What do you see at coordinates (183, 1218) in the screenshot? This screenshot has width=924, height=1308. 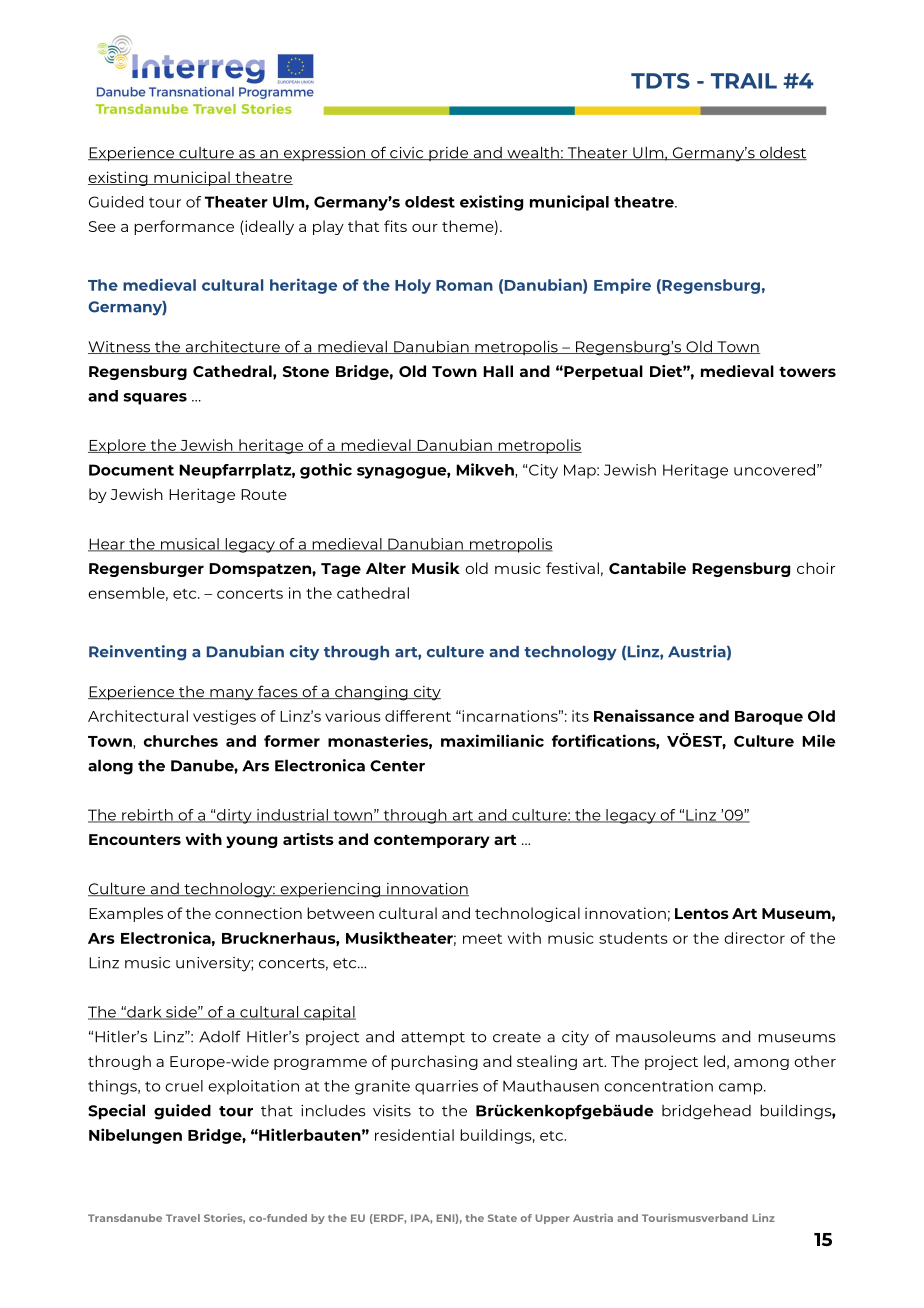 I see `Travel` at bounding box center [183, 1218].
